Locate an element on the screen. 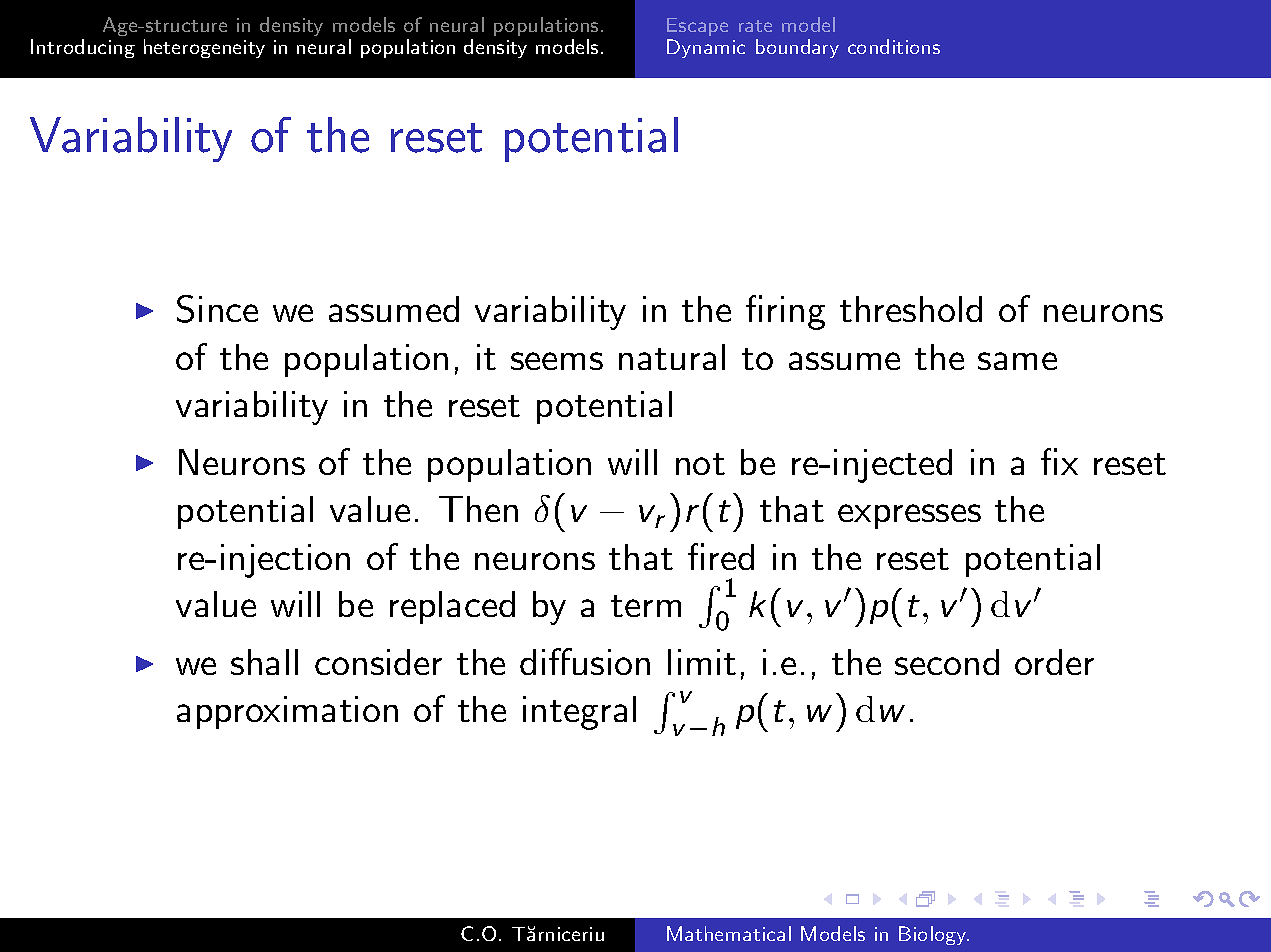 The image size is (1271, 952). Then is located at coordinates (478, 509).
